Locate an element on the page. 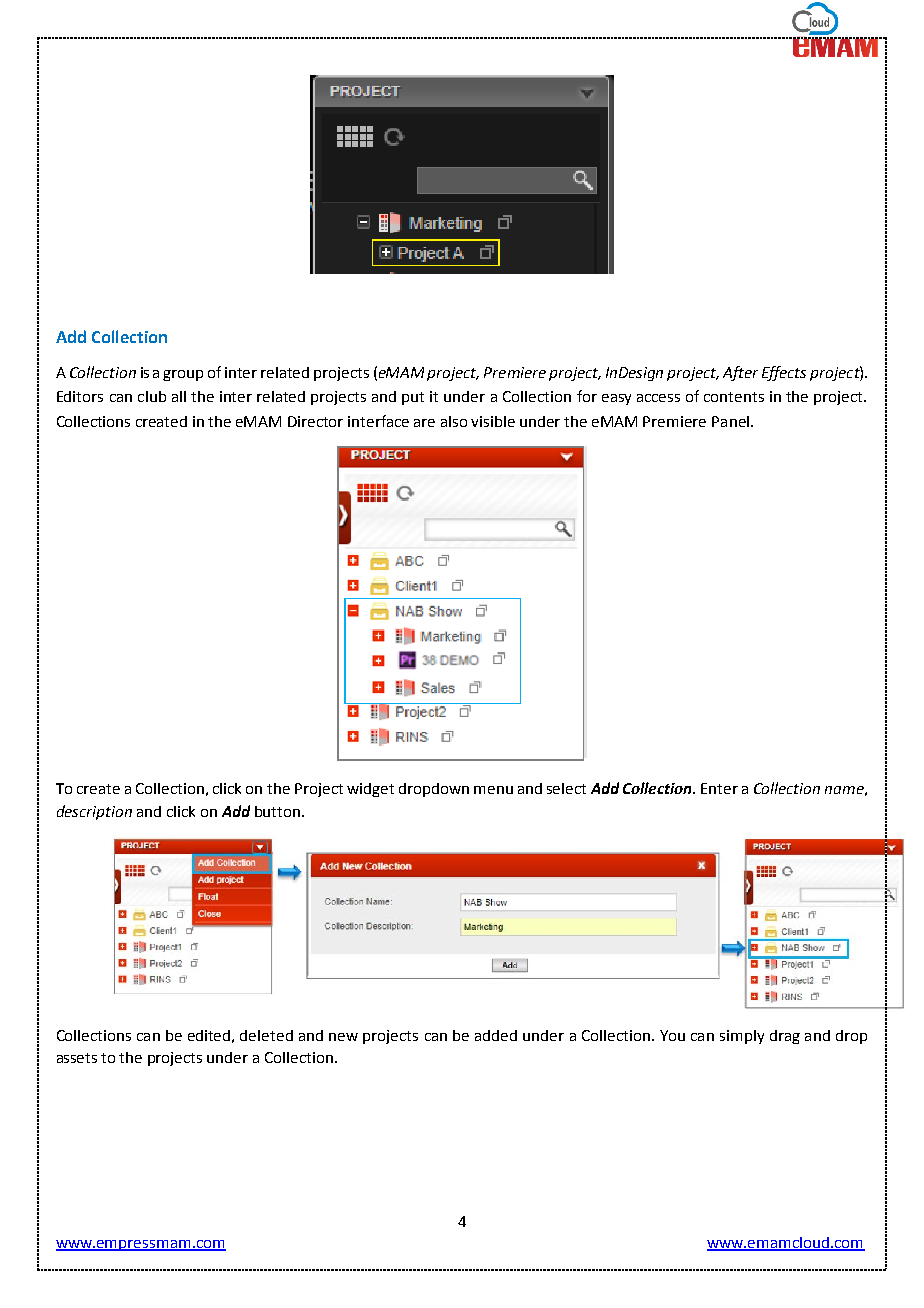 Image resolution: width=924 pixels, height=1308 pixels. club is located at coordinates (152, 396).
